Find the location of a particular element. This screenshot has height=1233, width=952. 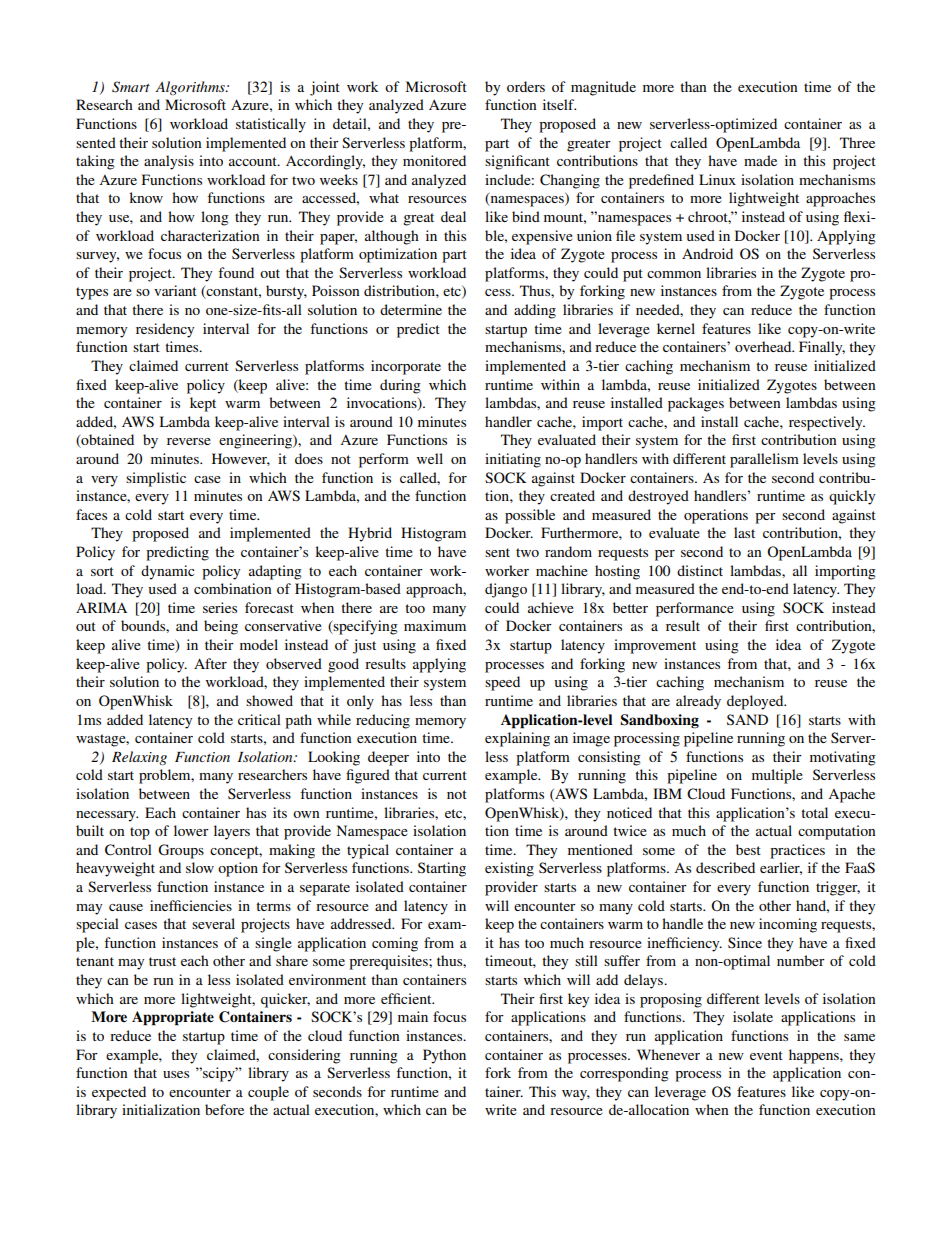

django is located at coordinates (506, 590).
